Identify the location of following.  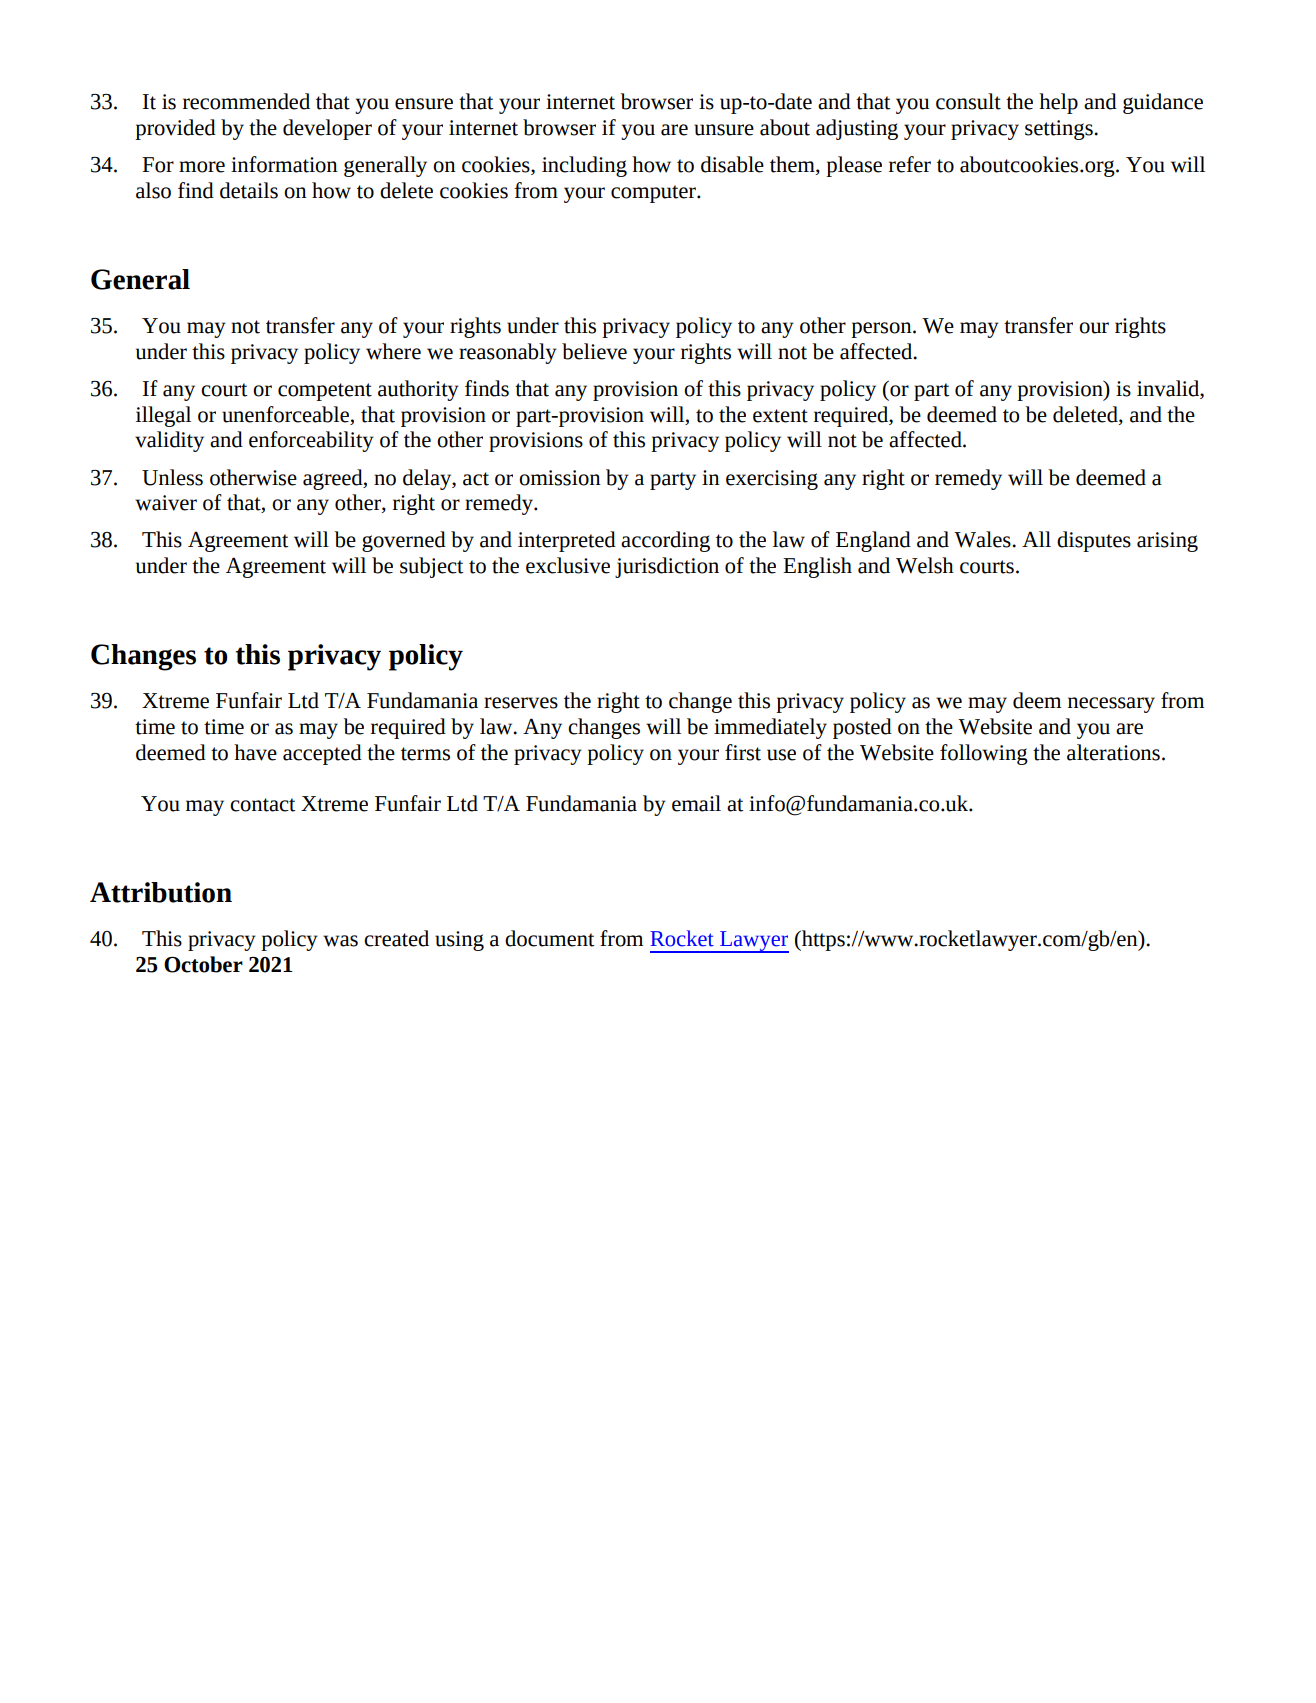
(984, 754).
